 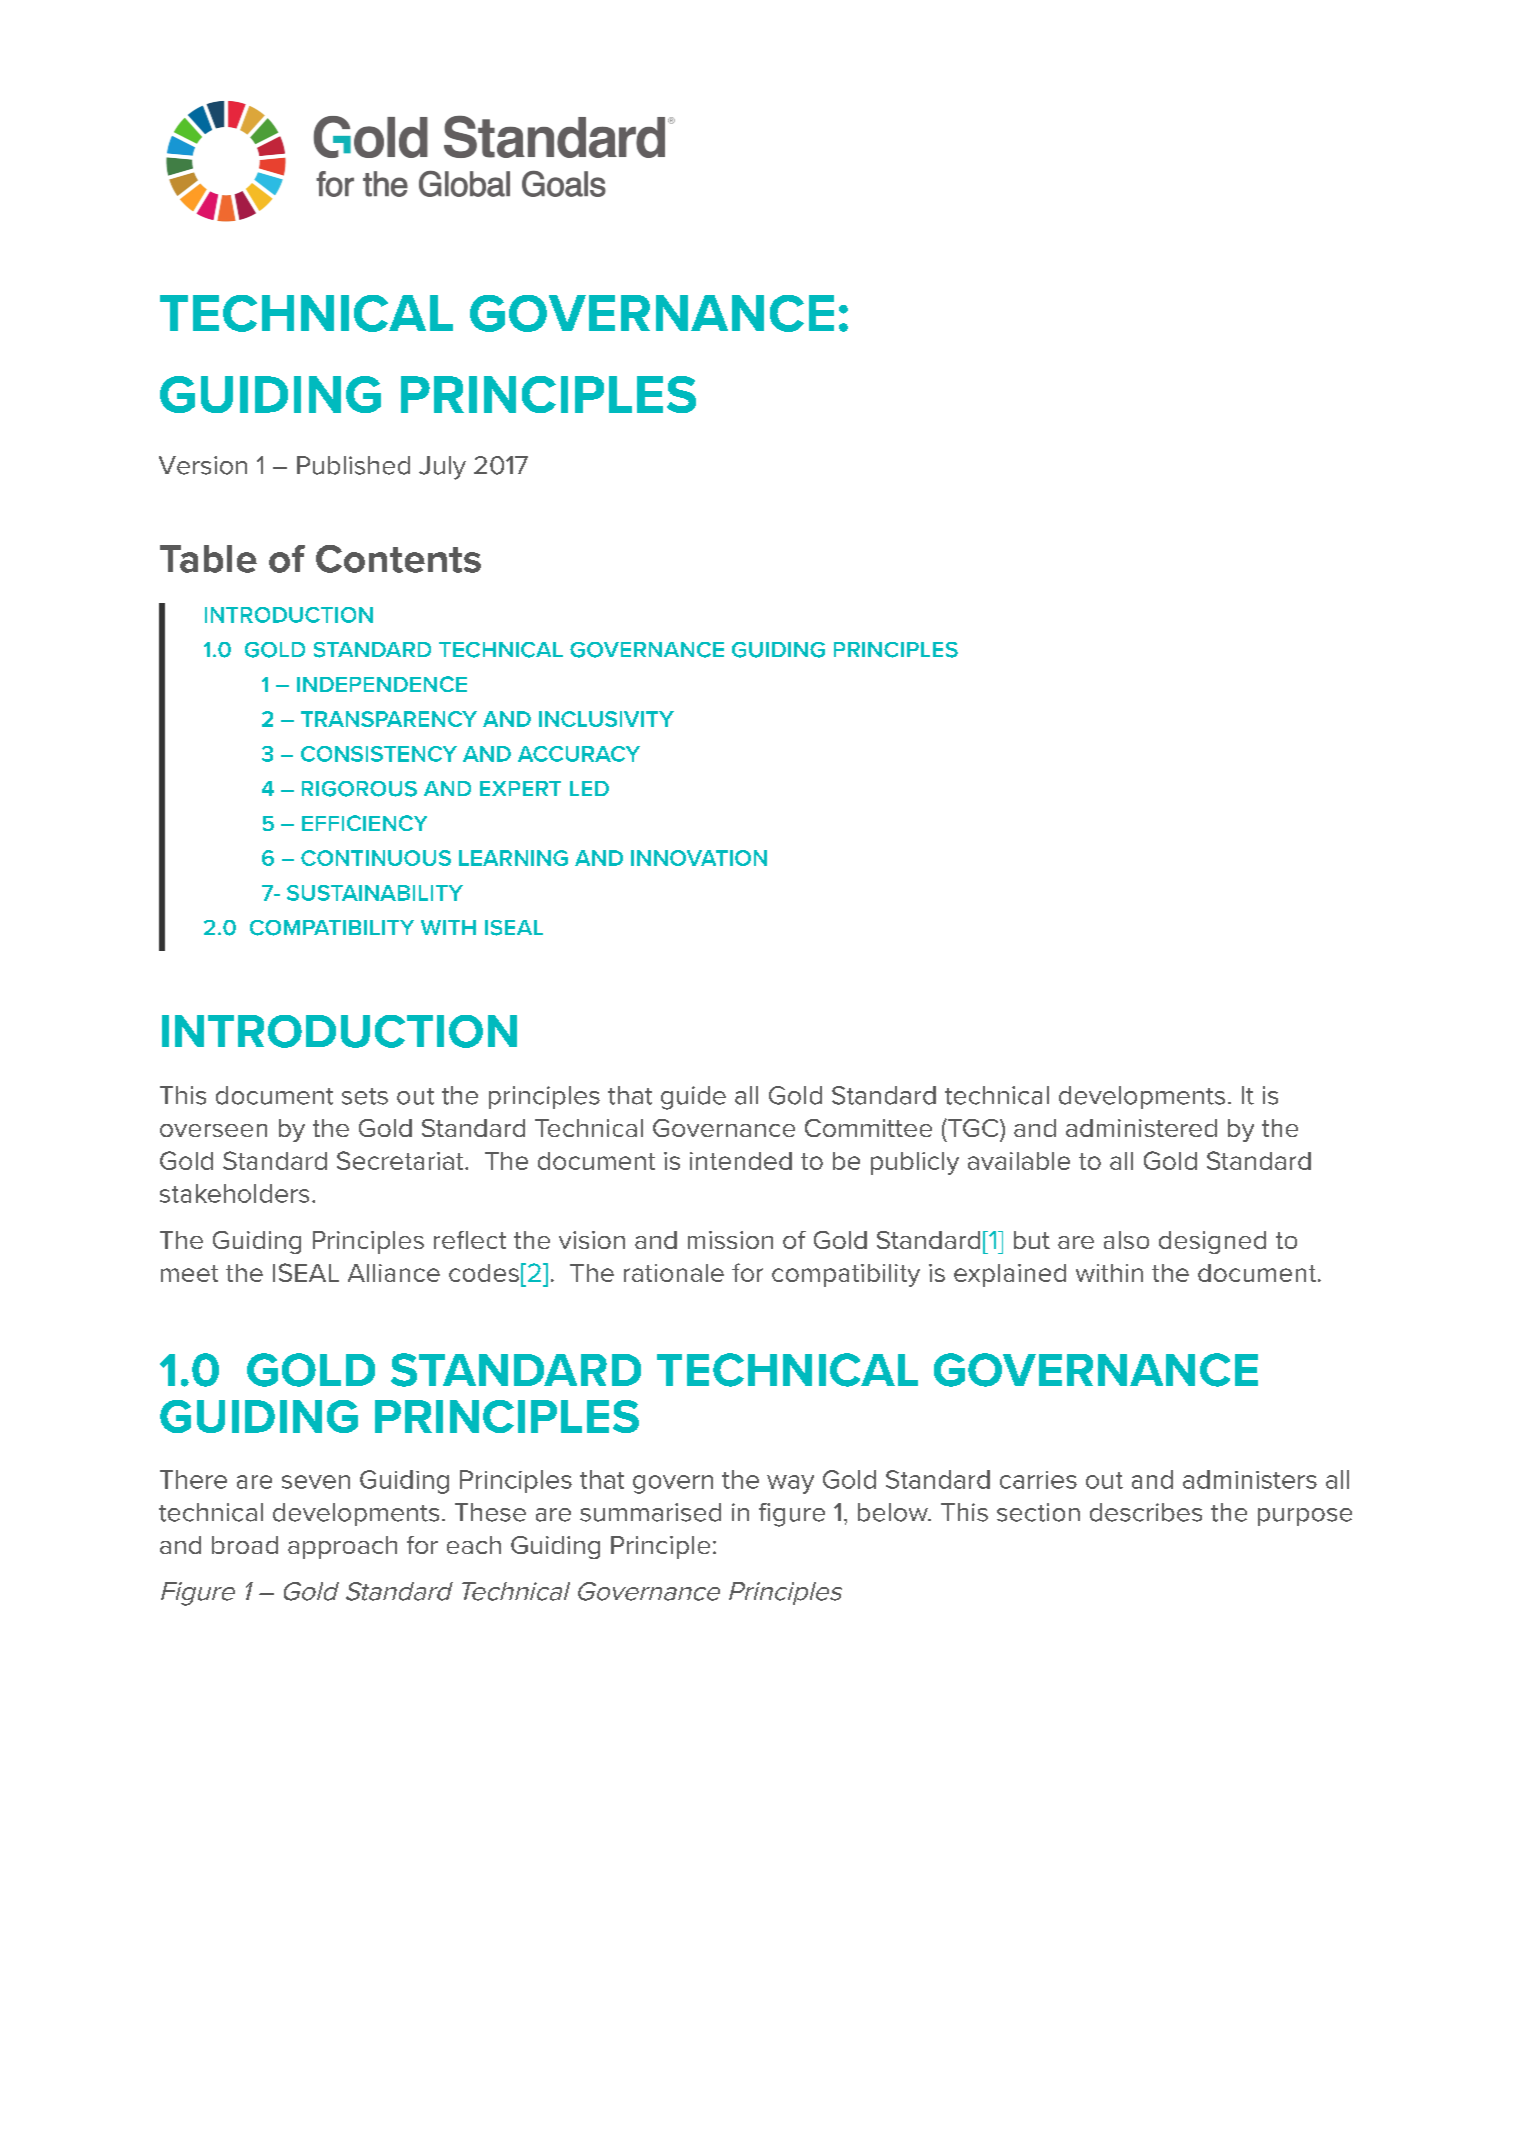 What do you see at coordinates (442, 468) in the screenshot?
I see `July` at bounding box center [442, 468].
